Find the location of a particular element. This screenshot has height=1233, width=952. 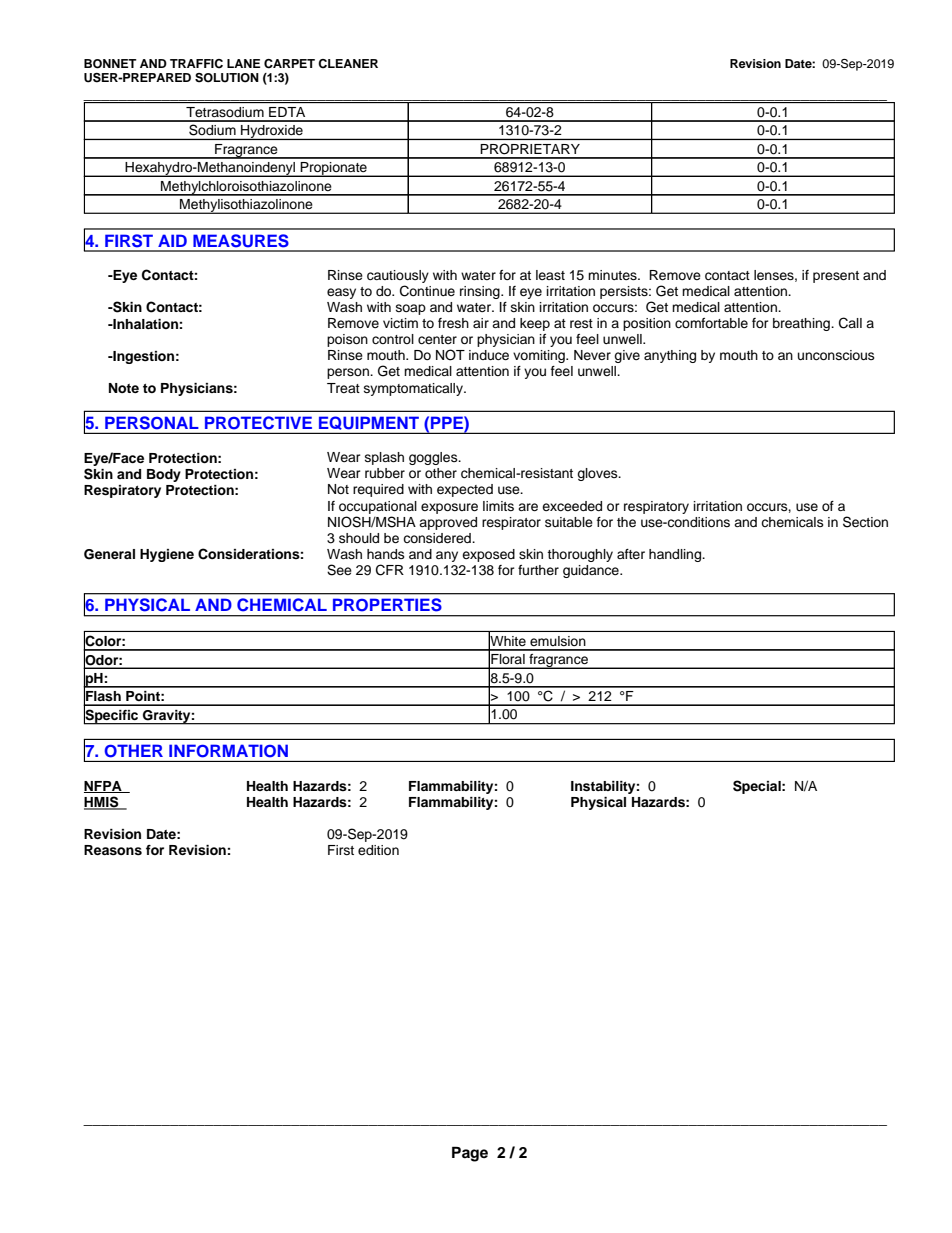

CLEANER is located at coordinates (348, 64).
